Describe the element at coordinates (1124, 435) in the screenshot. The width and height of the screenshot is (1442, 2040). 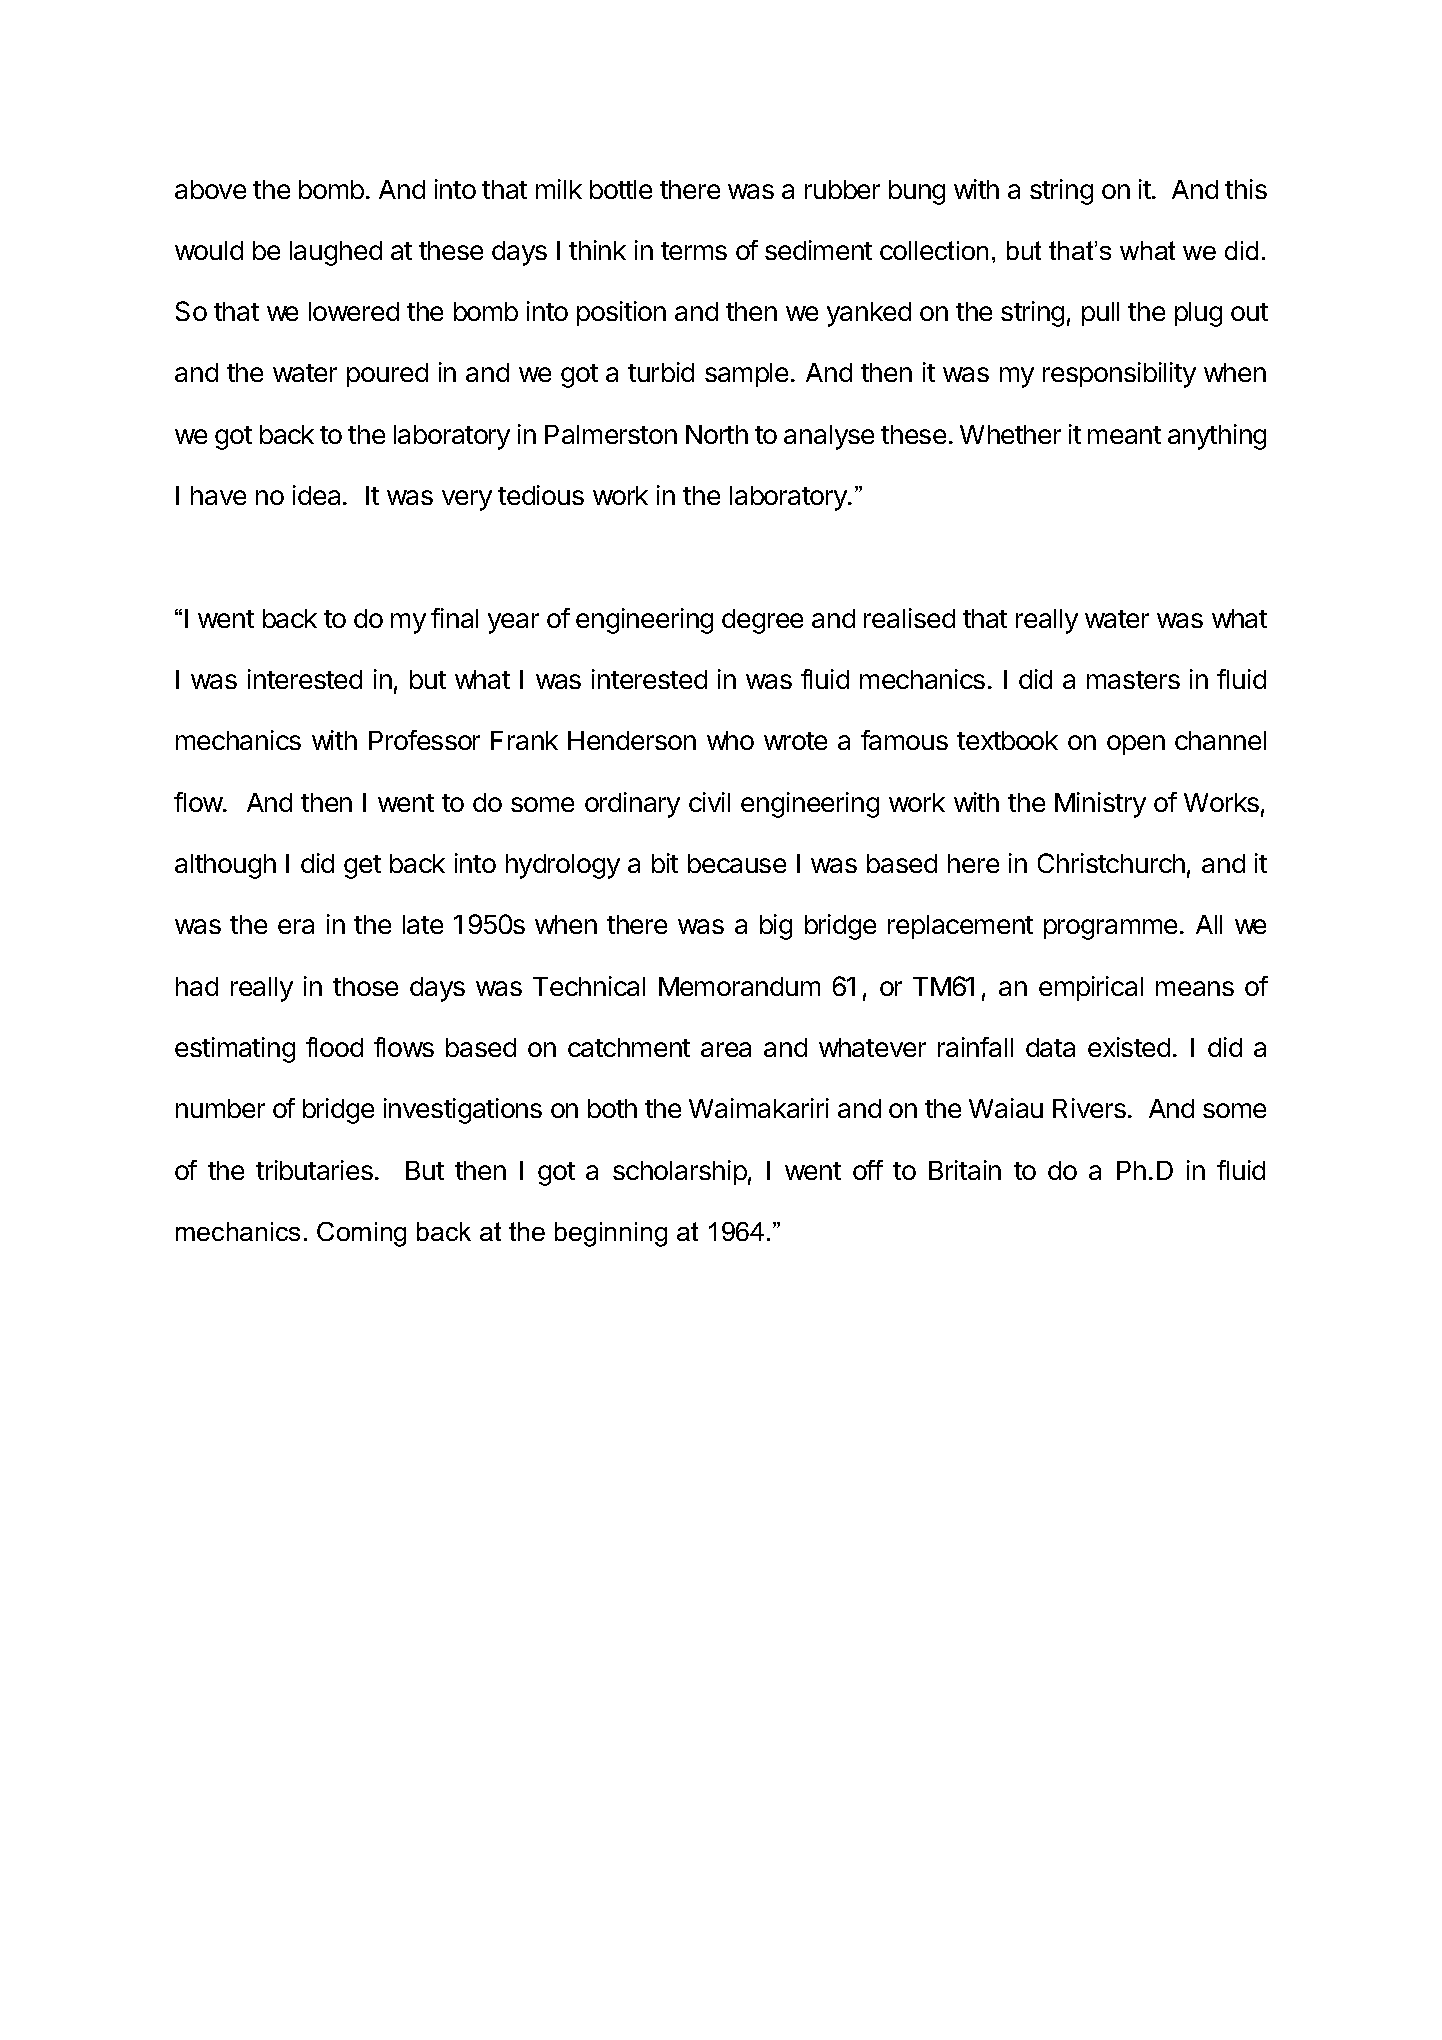
I see `meant` at that location.
